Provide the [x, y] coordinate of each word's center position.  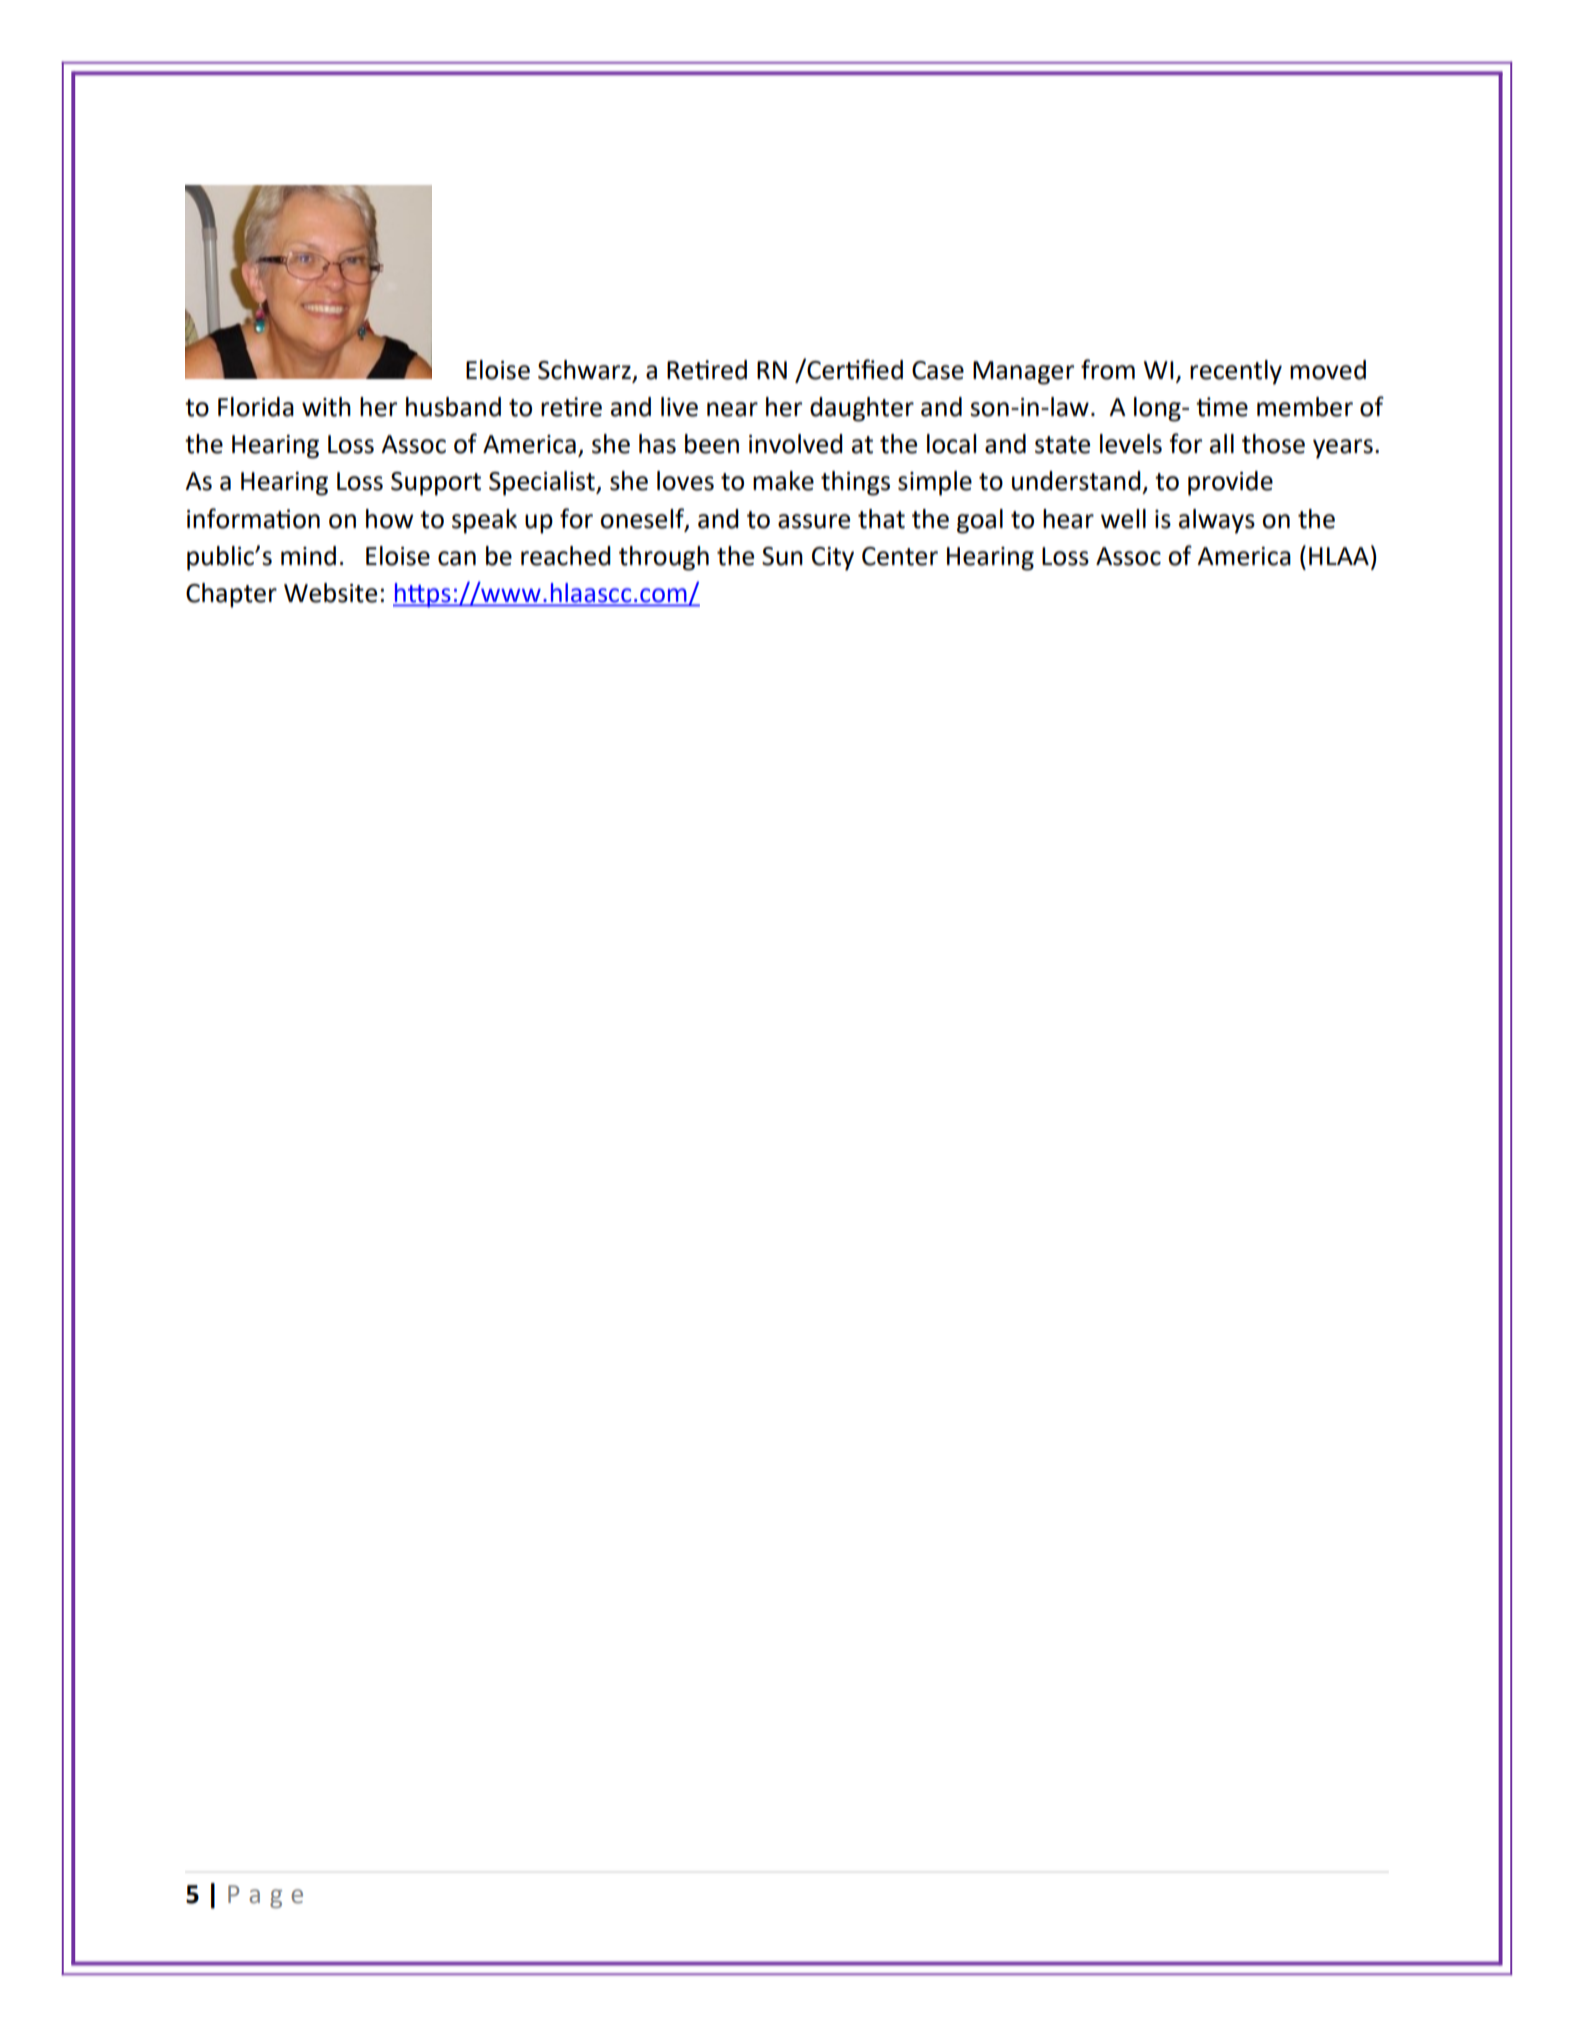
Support [436, 484]
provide [1230, 483]
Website [330, 593]
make [783, 481]
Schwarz [584, 370]
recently [1236, 372]
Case [938, 370]
